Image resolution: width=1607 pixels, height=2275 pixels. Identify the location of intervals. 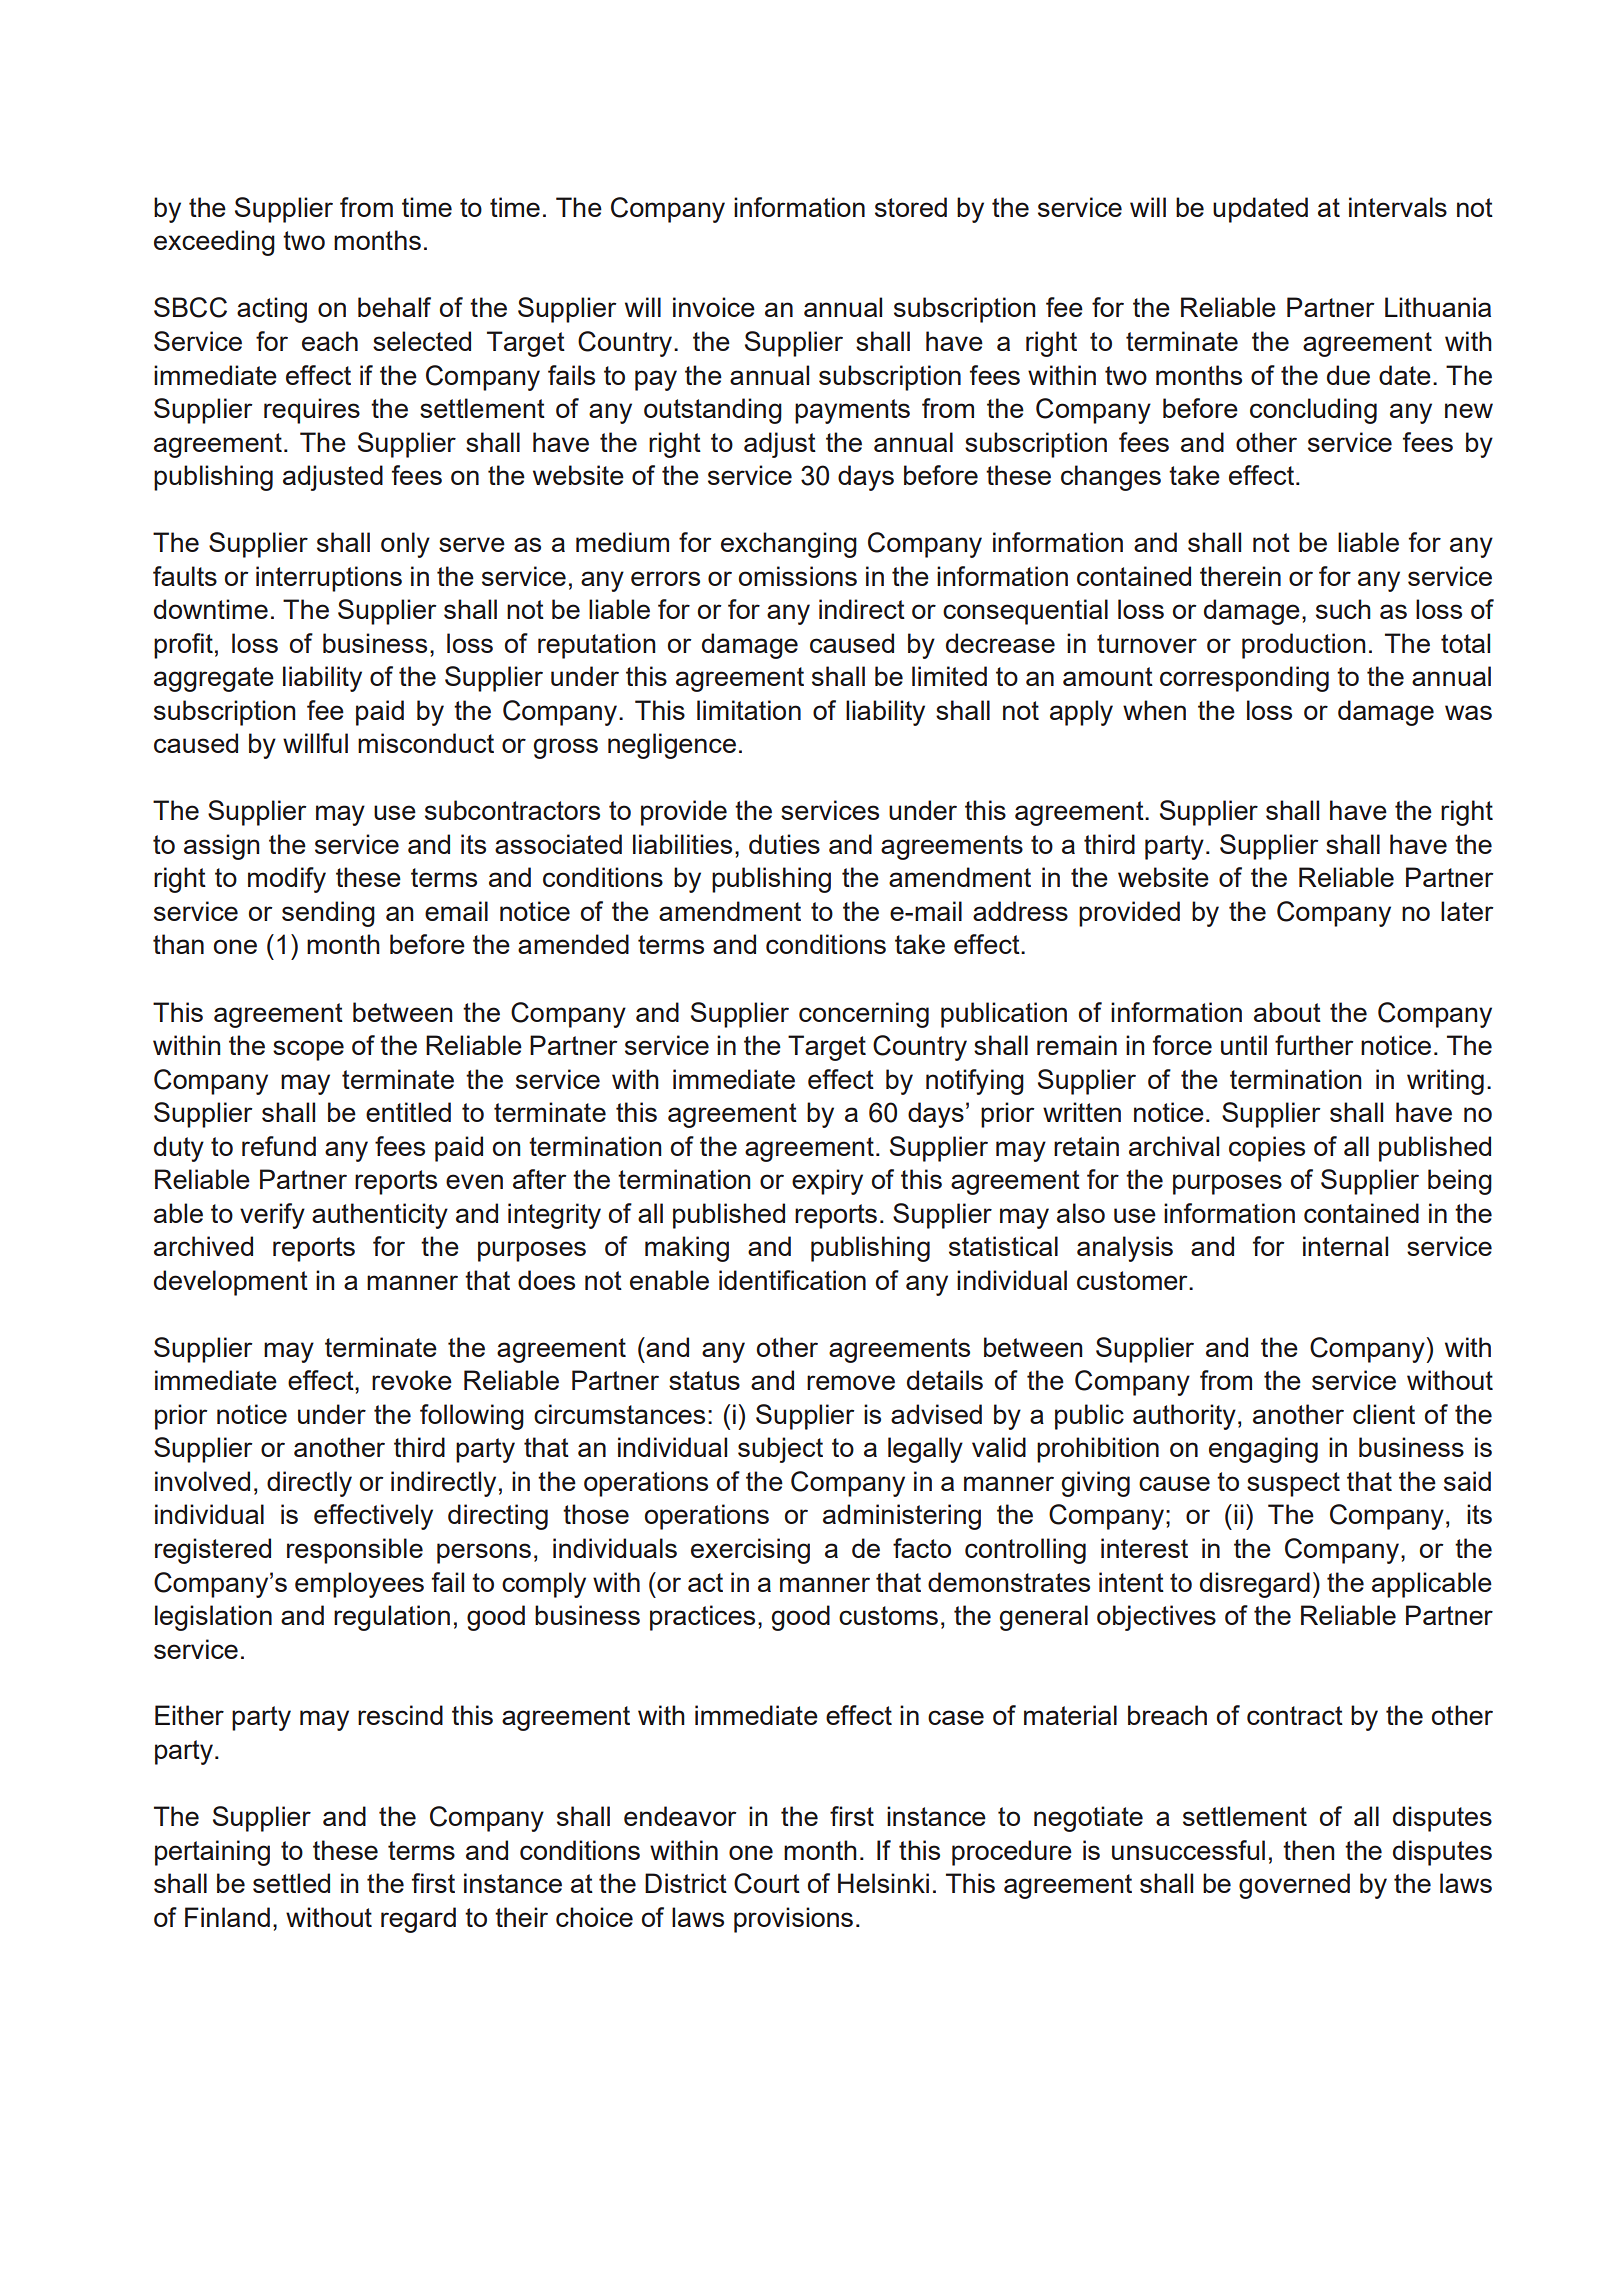
(1398, 207).
